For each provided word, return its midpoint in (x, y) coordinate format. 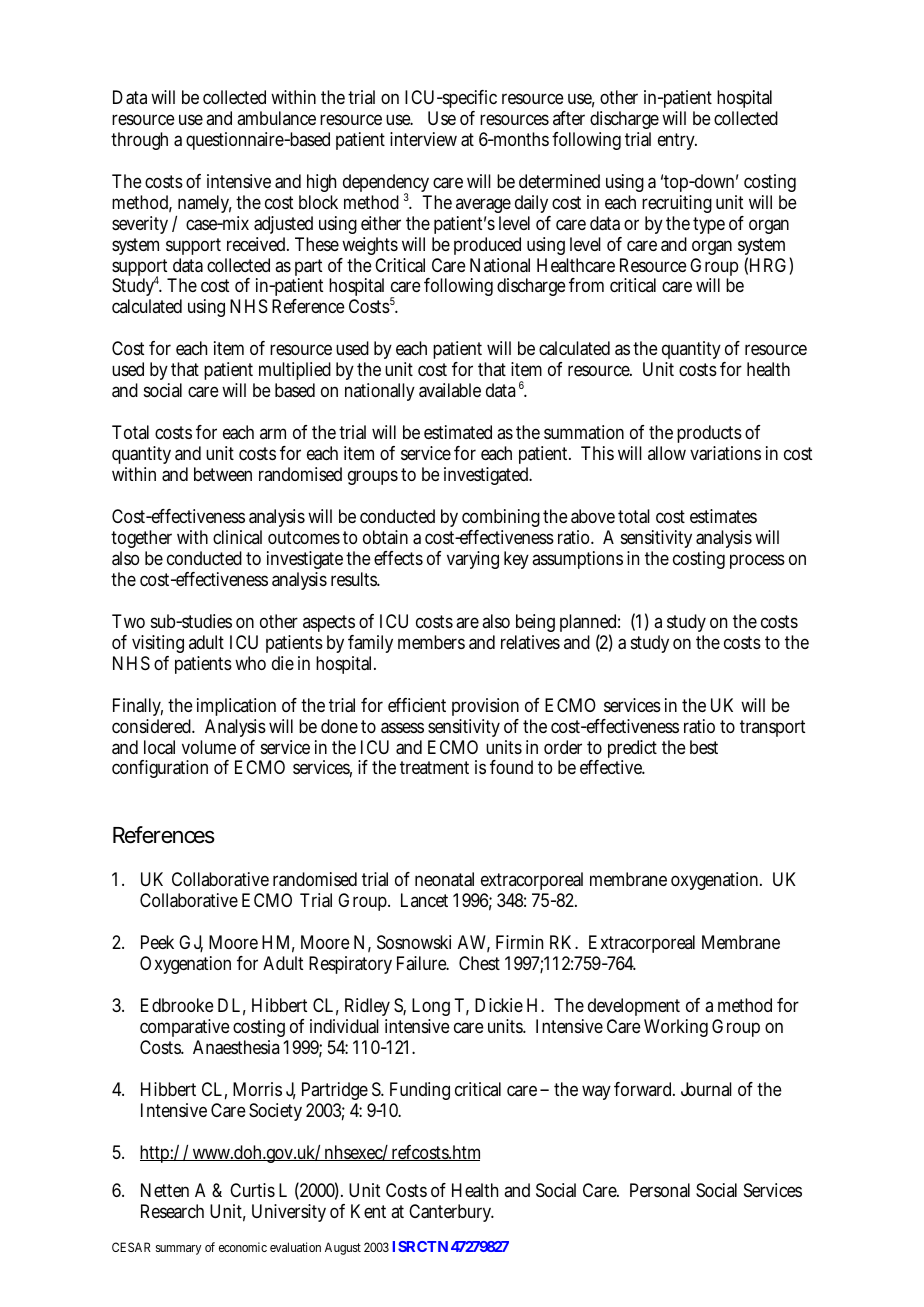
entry (677, 141)
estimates (723, 516)
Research (172, 1211)
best (704, 747)
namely (205, 204)
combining (501, 520)
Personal (660, 1190)
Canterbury (451, 1213)
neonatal (444, 879)
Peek (157, 942)
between (223, 474)
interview (423, 139)
